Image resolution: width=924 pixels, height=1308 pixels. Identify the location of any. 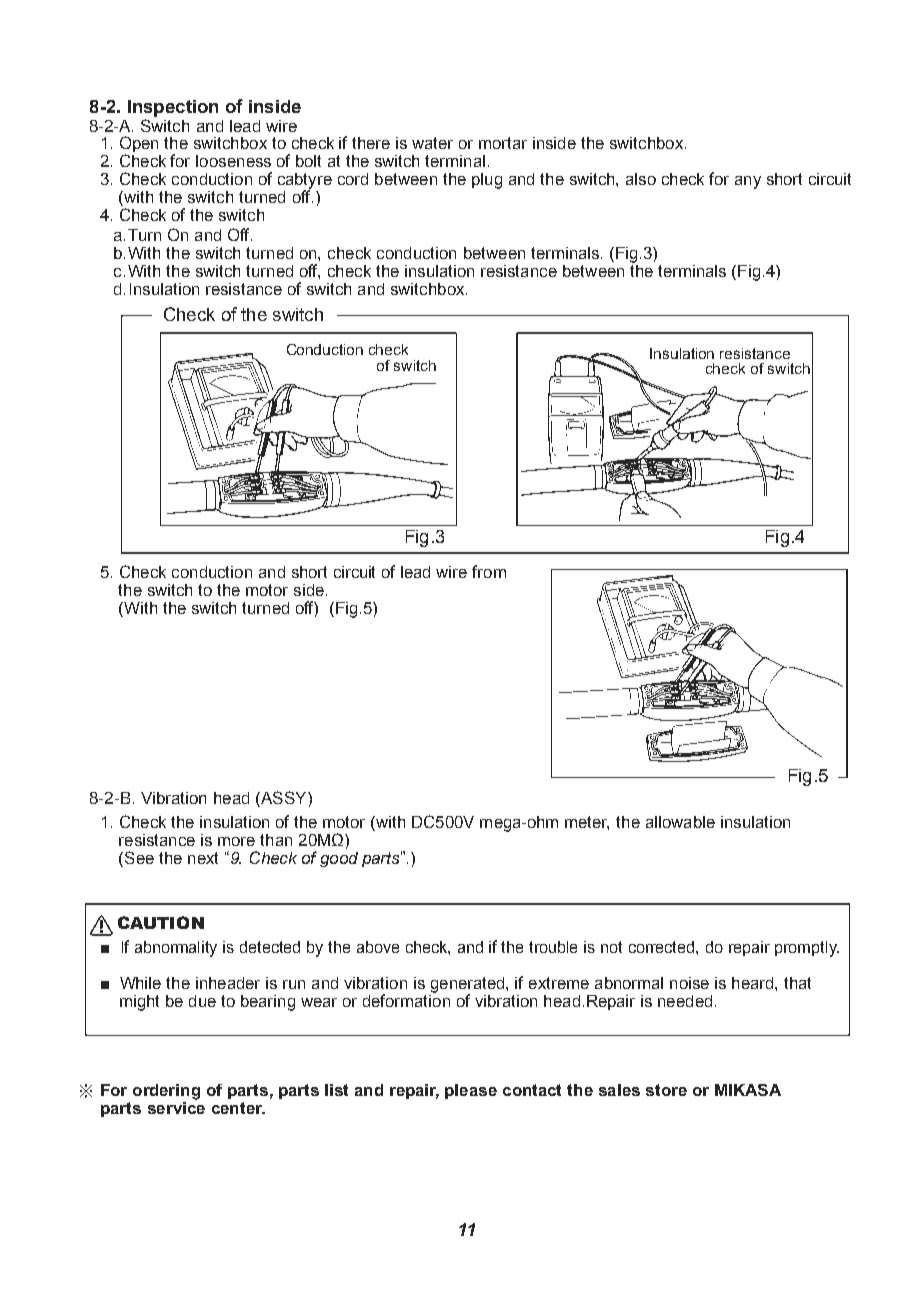
(748, 182).
